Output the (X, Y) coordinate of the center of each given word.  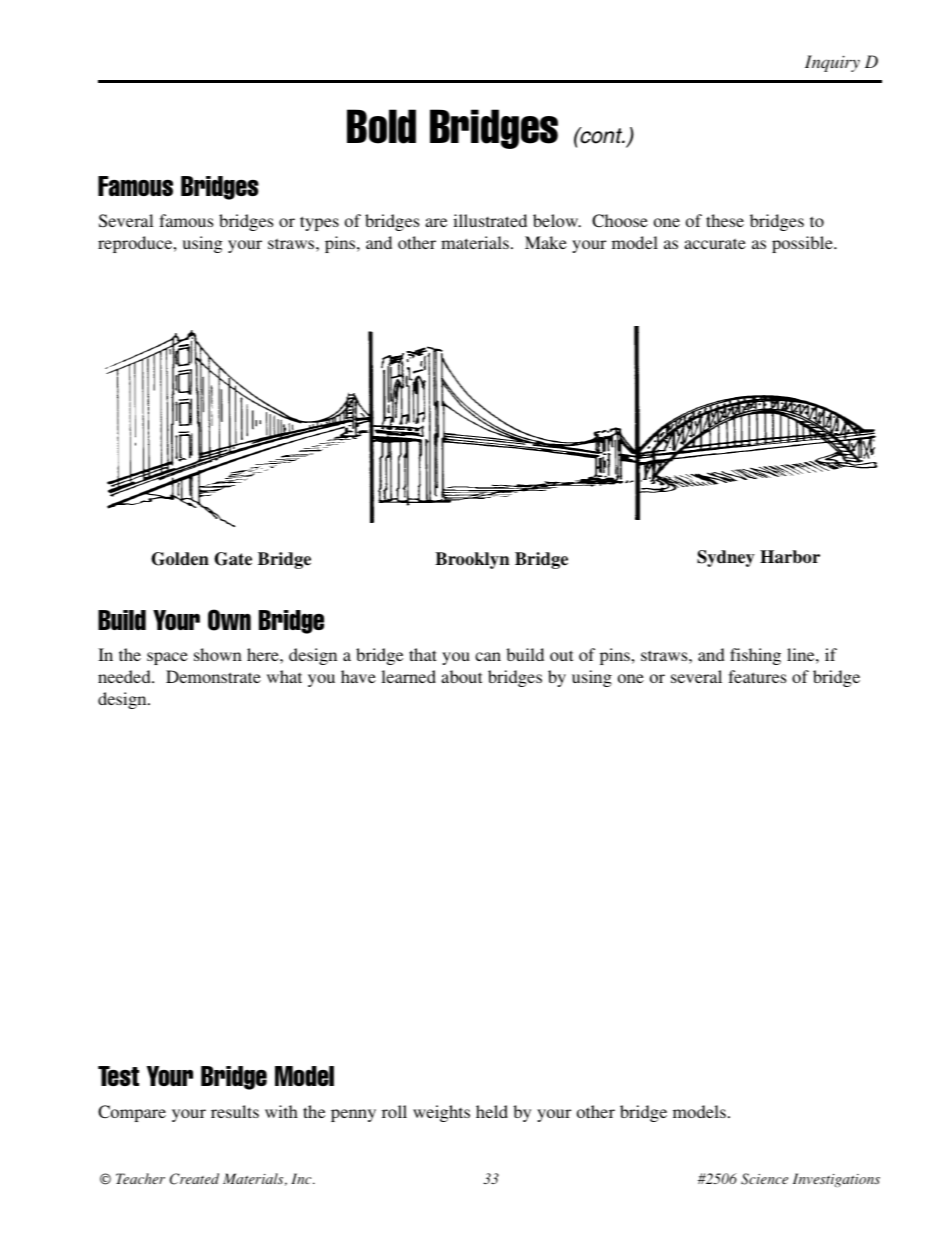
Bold (381, 126)
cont (601, 135)
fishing (755, 656)
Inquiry (832, 63)
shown (218, 654)
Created (194, 1179)
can (488, 656)
